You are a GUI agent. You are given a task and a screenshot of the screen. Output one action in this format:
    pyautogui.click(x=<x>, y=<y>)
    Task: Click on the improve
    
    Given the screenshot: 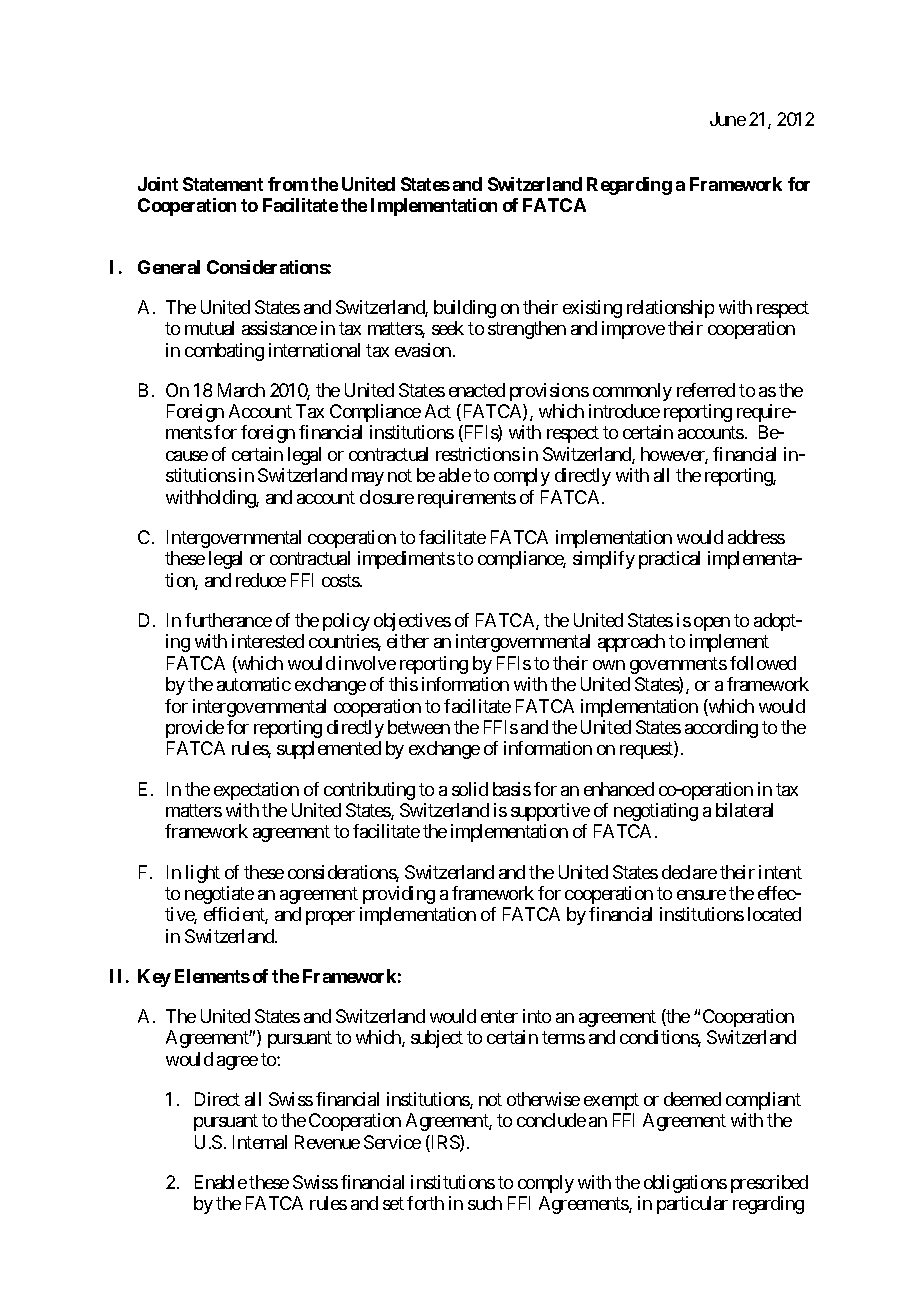 What is the action you would take?
    pyautogui.click(x=633, y=330)
